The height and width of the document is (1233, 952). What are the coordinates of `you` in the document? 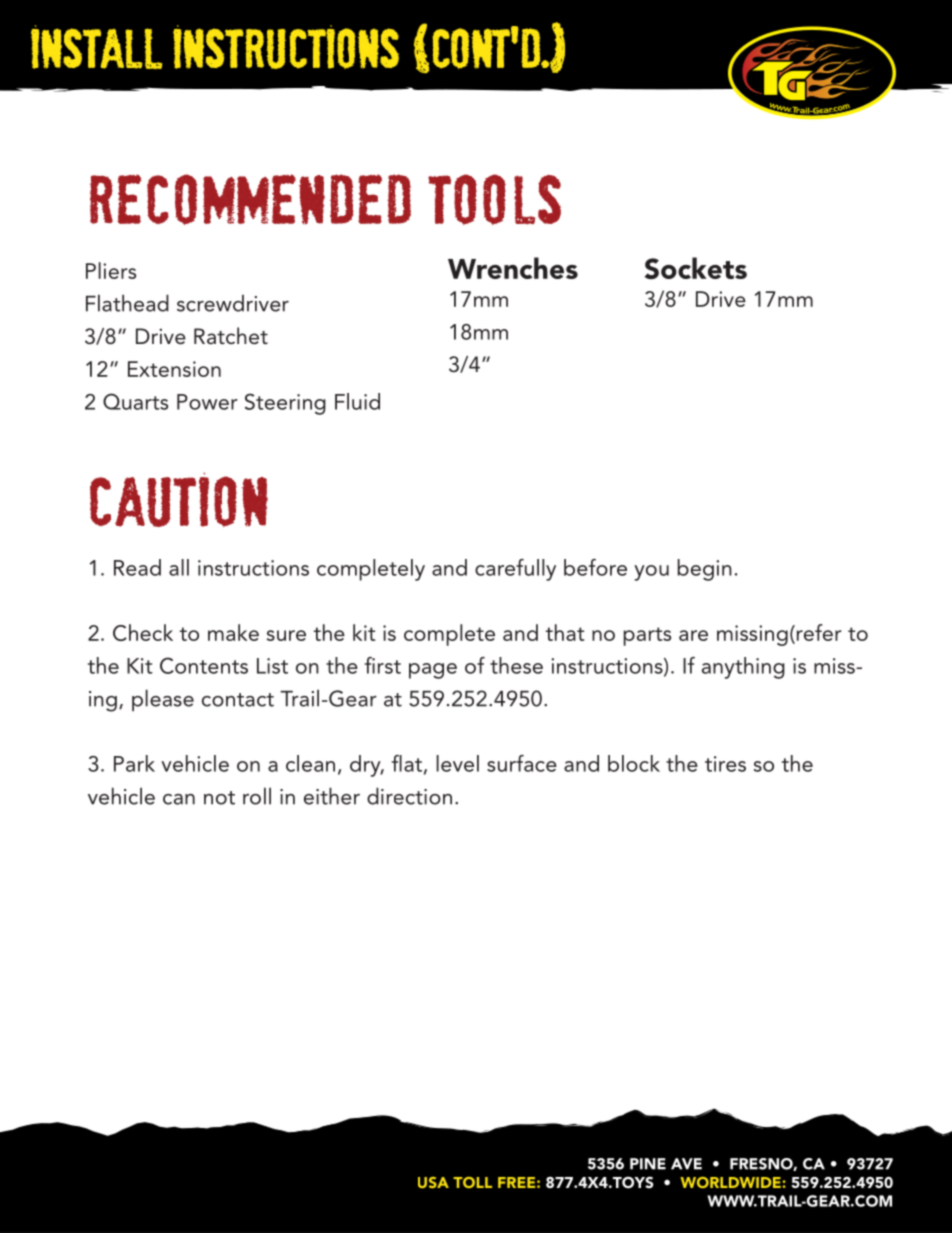 It's located at (651, 573).
